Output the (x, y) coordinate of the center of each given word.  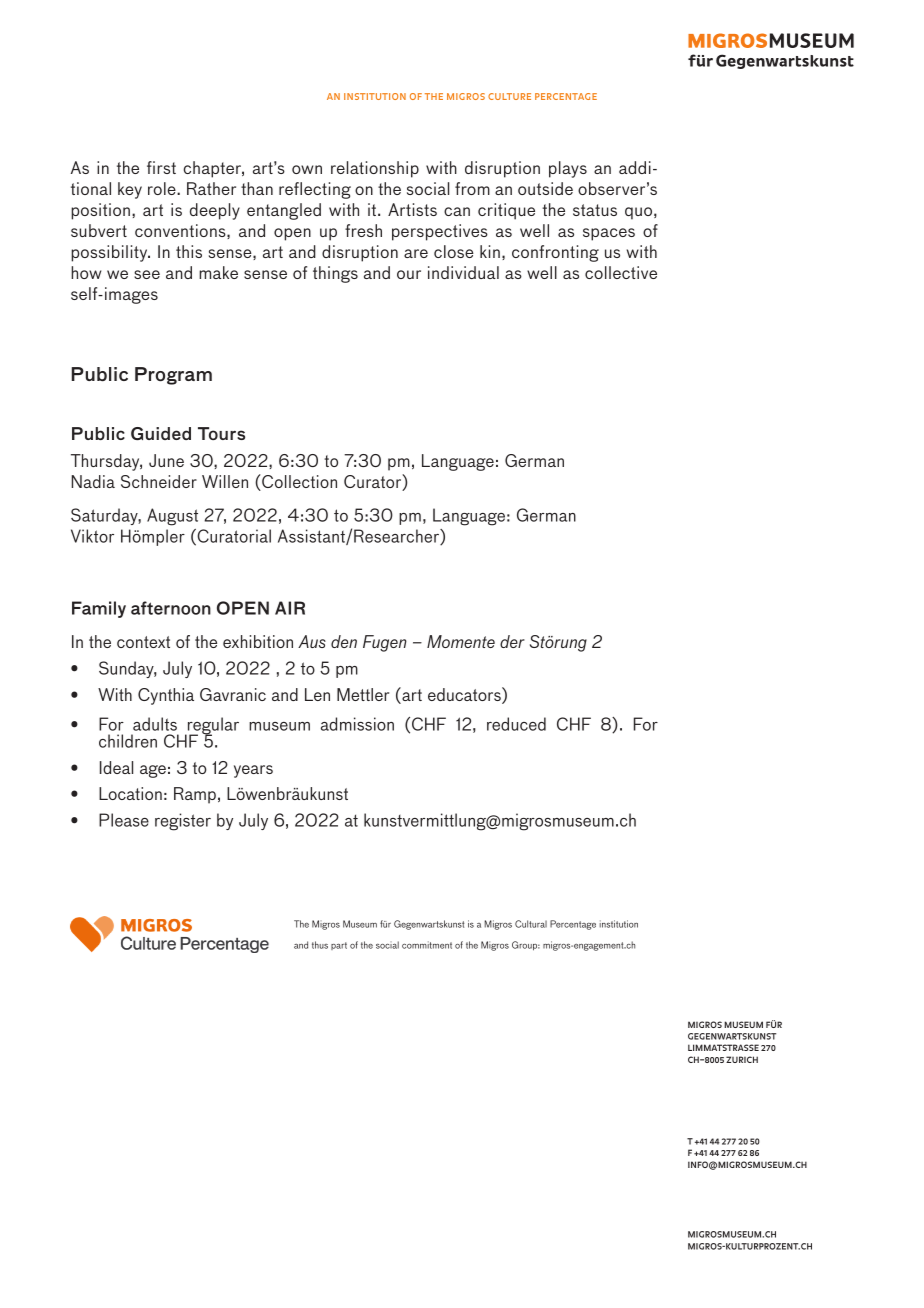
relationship (375, 169)
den (344, 641)
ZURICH (742, 1059)
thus (320, 945)
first (161, 167)
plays (568, 169)
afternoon (171, 608)
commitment (427, 945)
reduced (516, 724)
